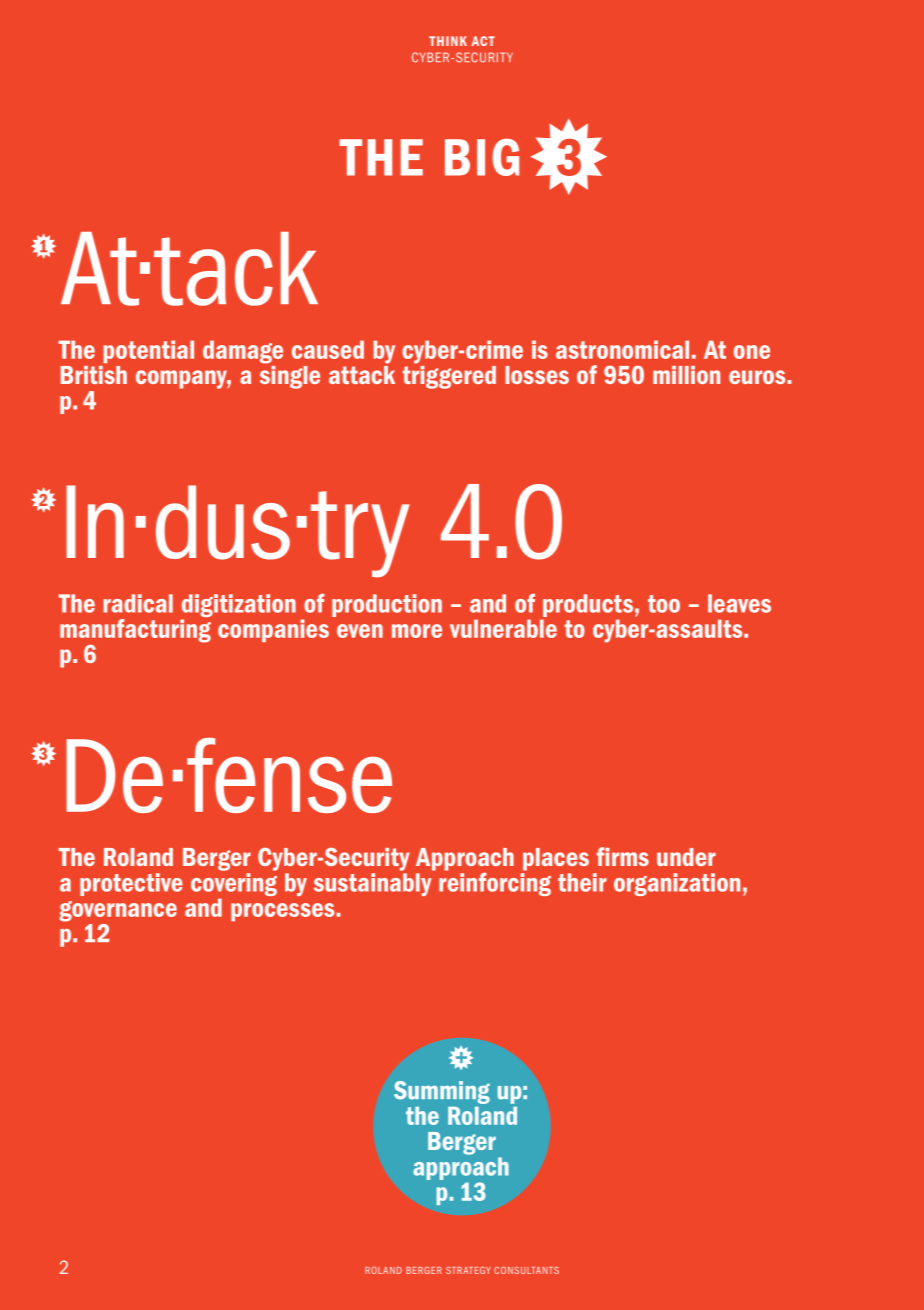  I want to click on more, so click(417, 631).
